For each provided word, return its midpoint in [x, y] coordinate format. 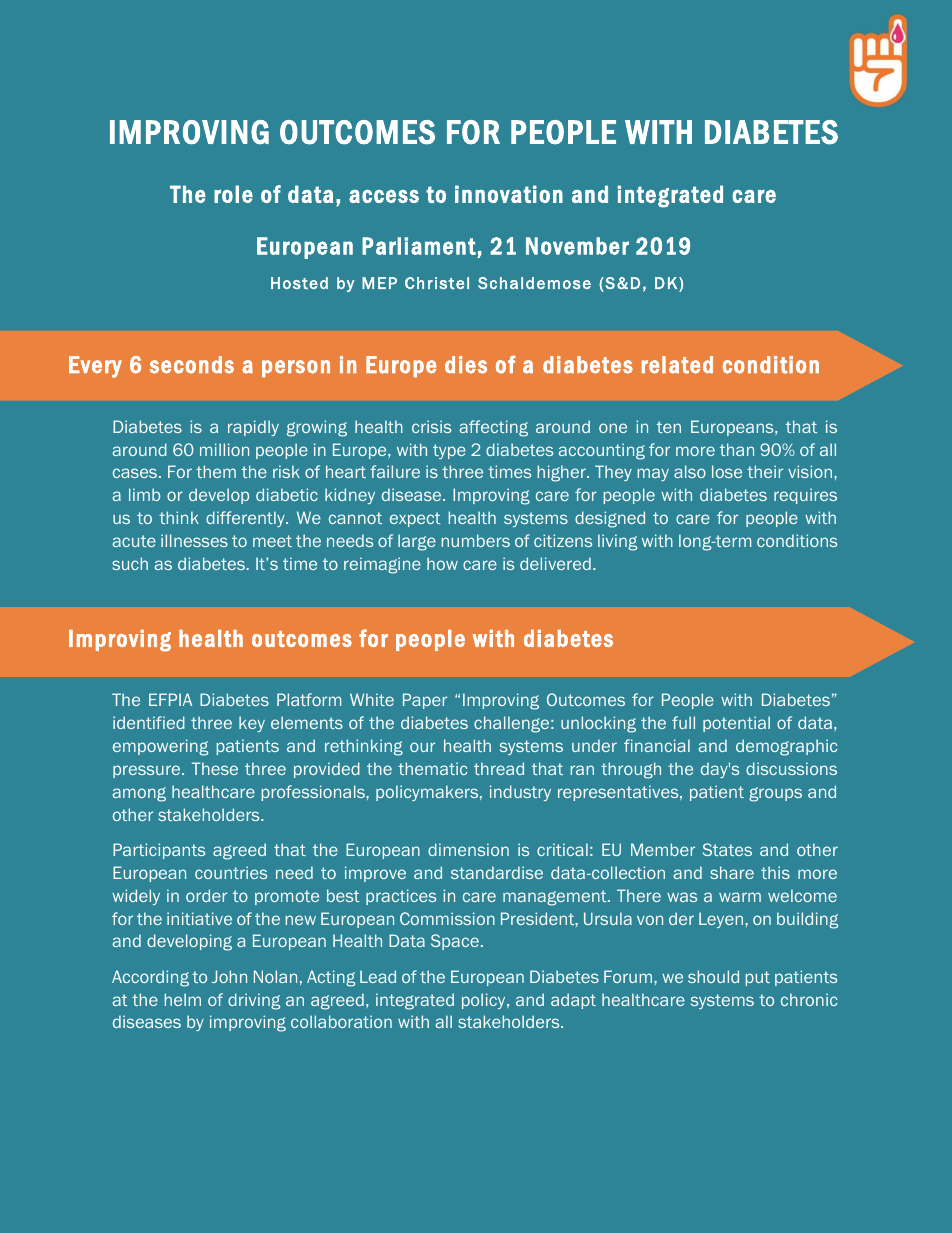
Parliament [419, 246]
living [617, 542]
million [224, 449]
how [442, 563]
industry [520, 793]
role [233, 194]
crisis [431, 426]
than [737, 449]
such [130, 563]
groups [775, 794]
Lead [378, 976]
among [139, 794]
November [577, 246]
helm [183, 999]
